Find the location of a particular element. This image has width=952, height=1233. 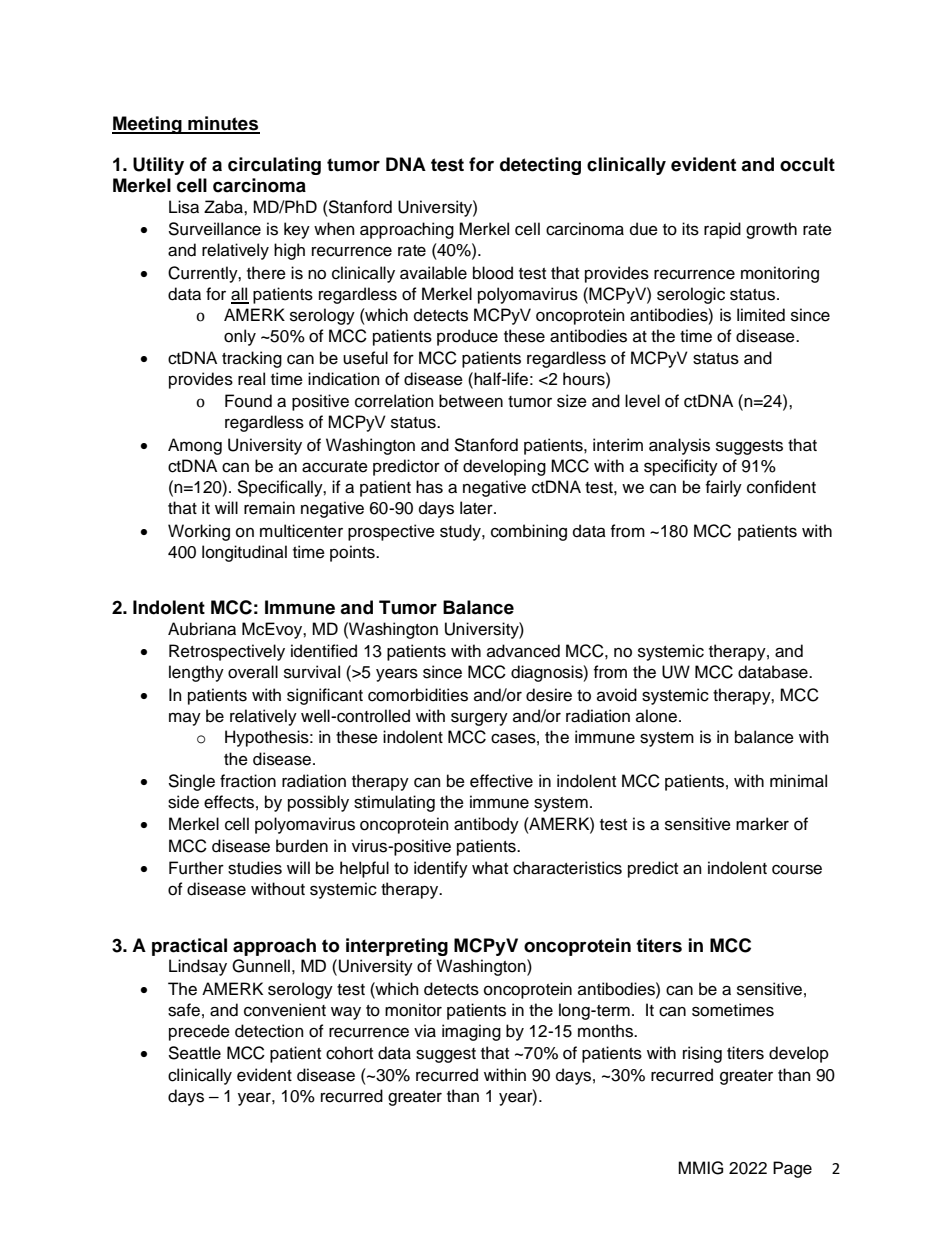

course is located at coordinates (797, 869).
